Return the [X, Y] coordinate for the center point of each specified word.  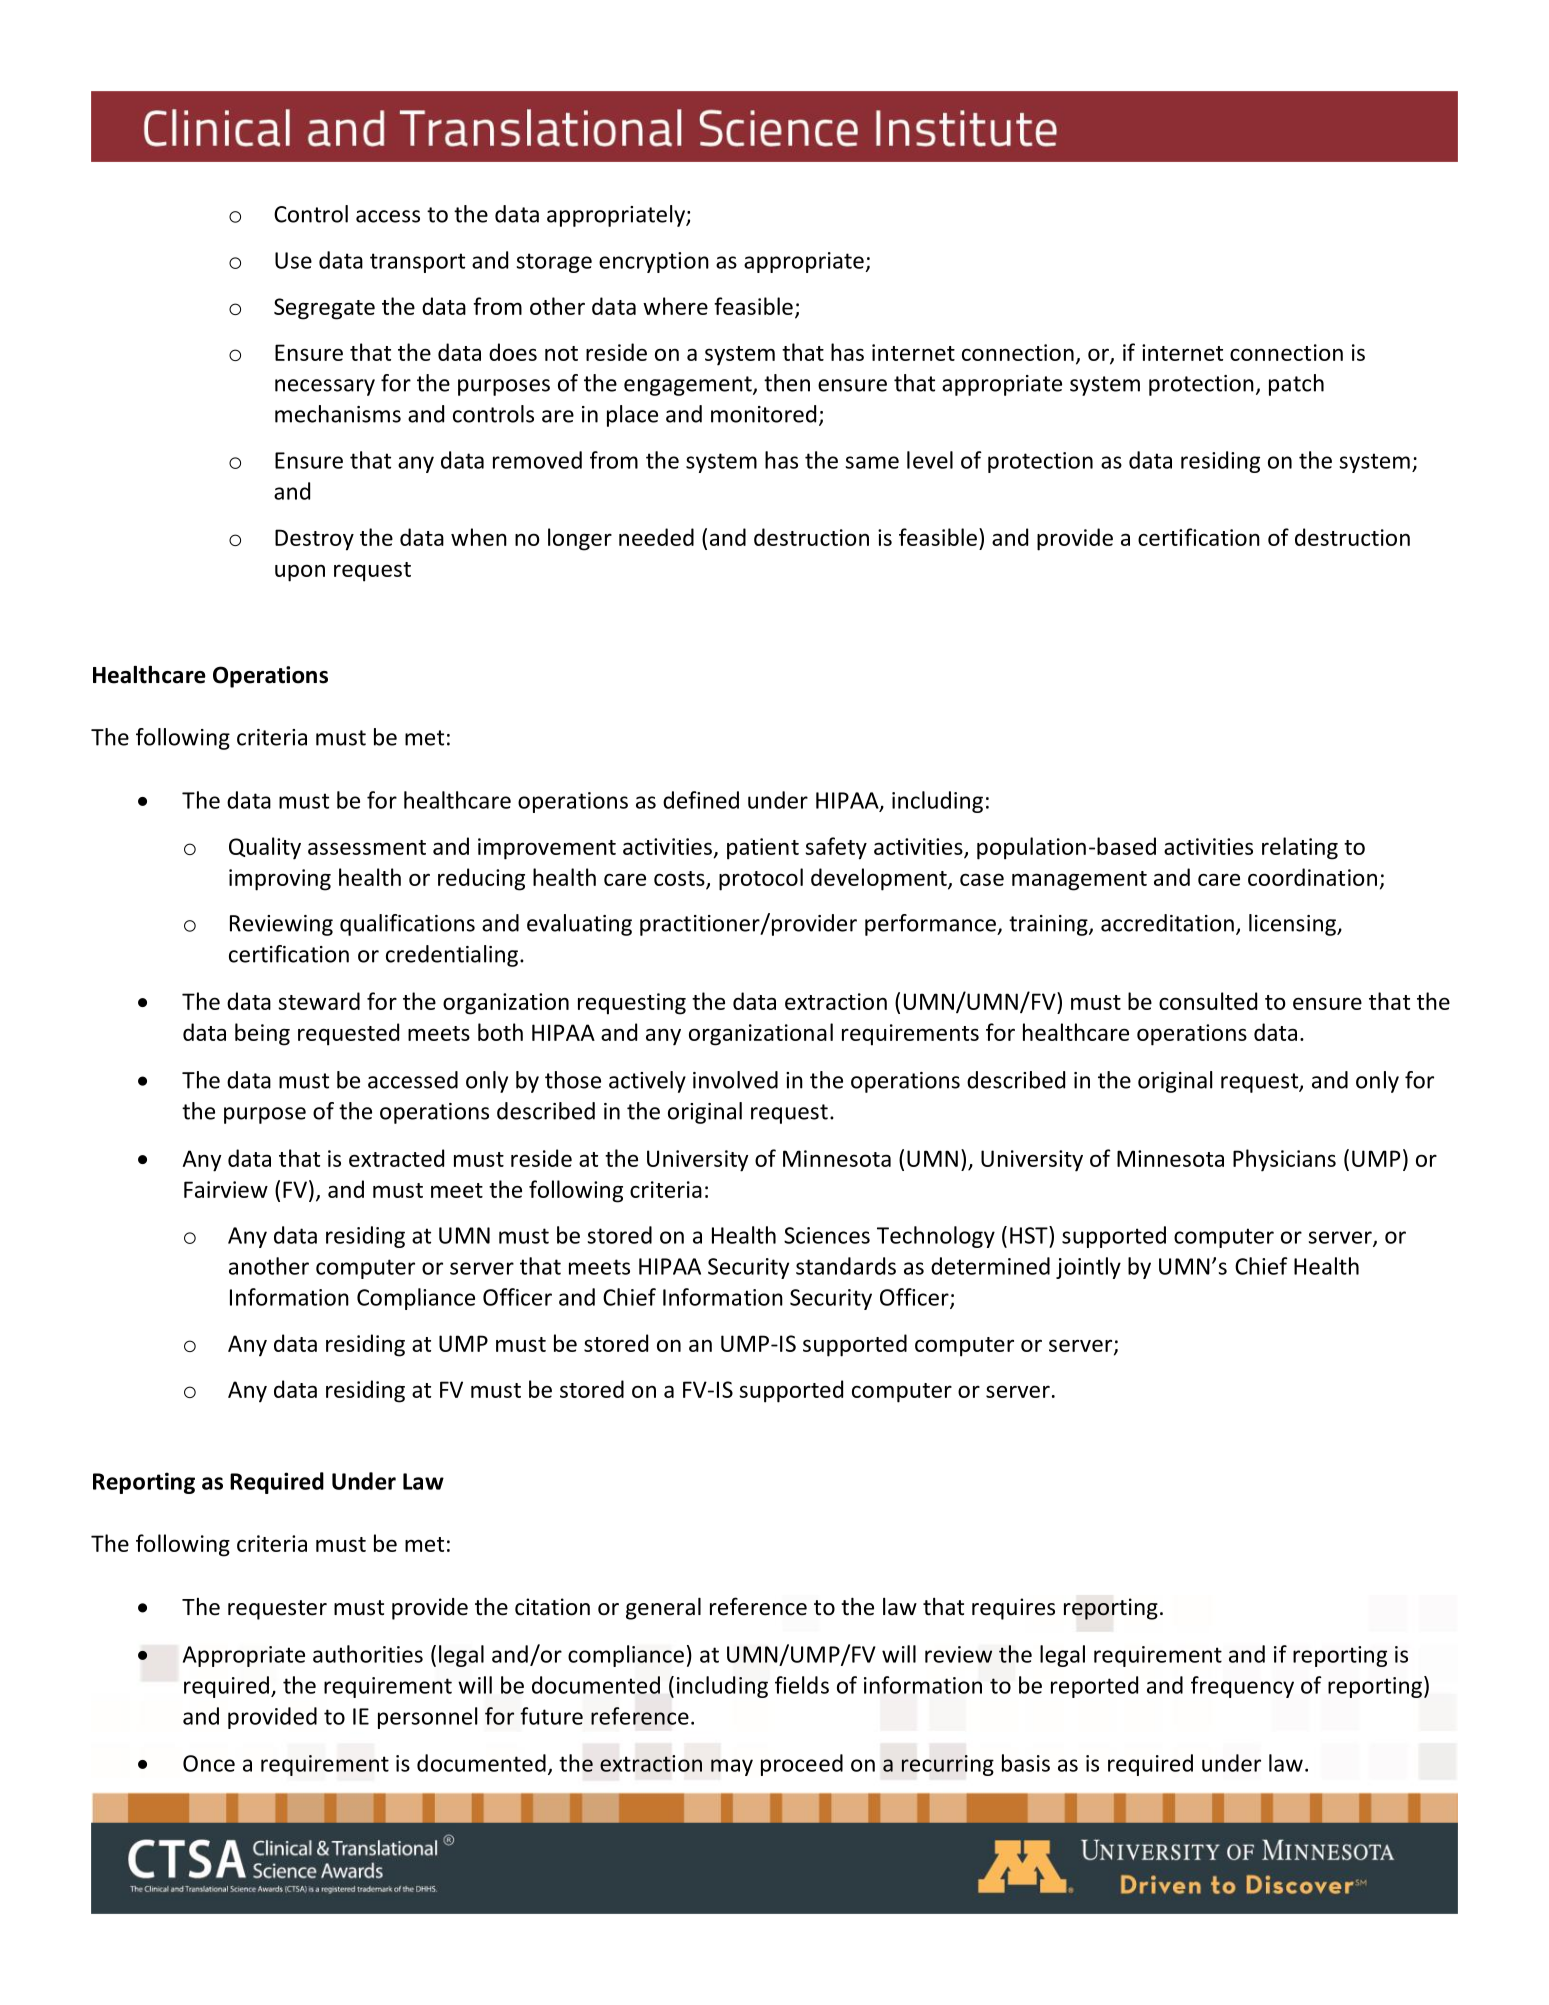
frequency [1242, 1687]
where [675, 306]
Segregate [324, 309]
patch [1296, 385]
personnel [427, 1718]
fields [802, 1685]
